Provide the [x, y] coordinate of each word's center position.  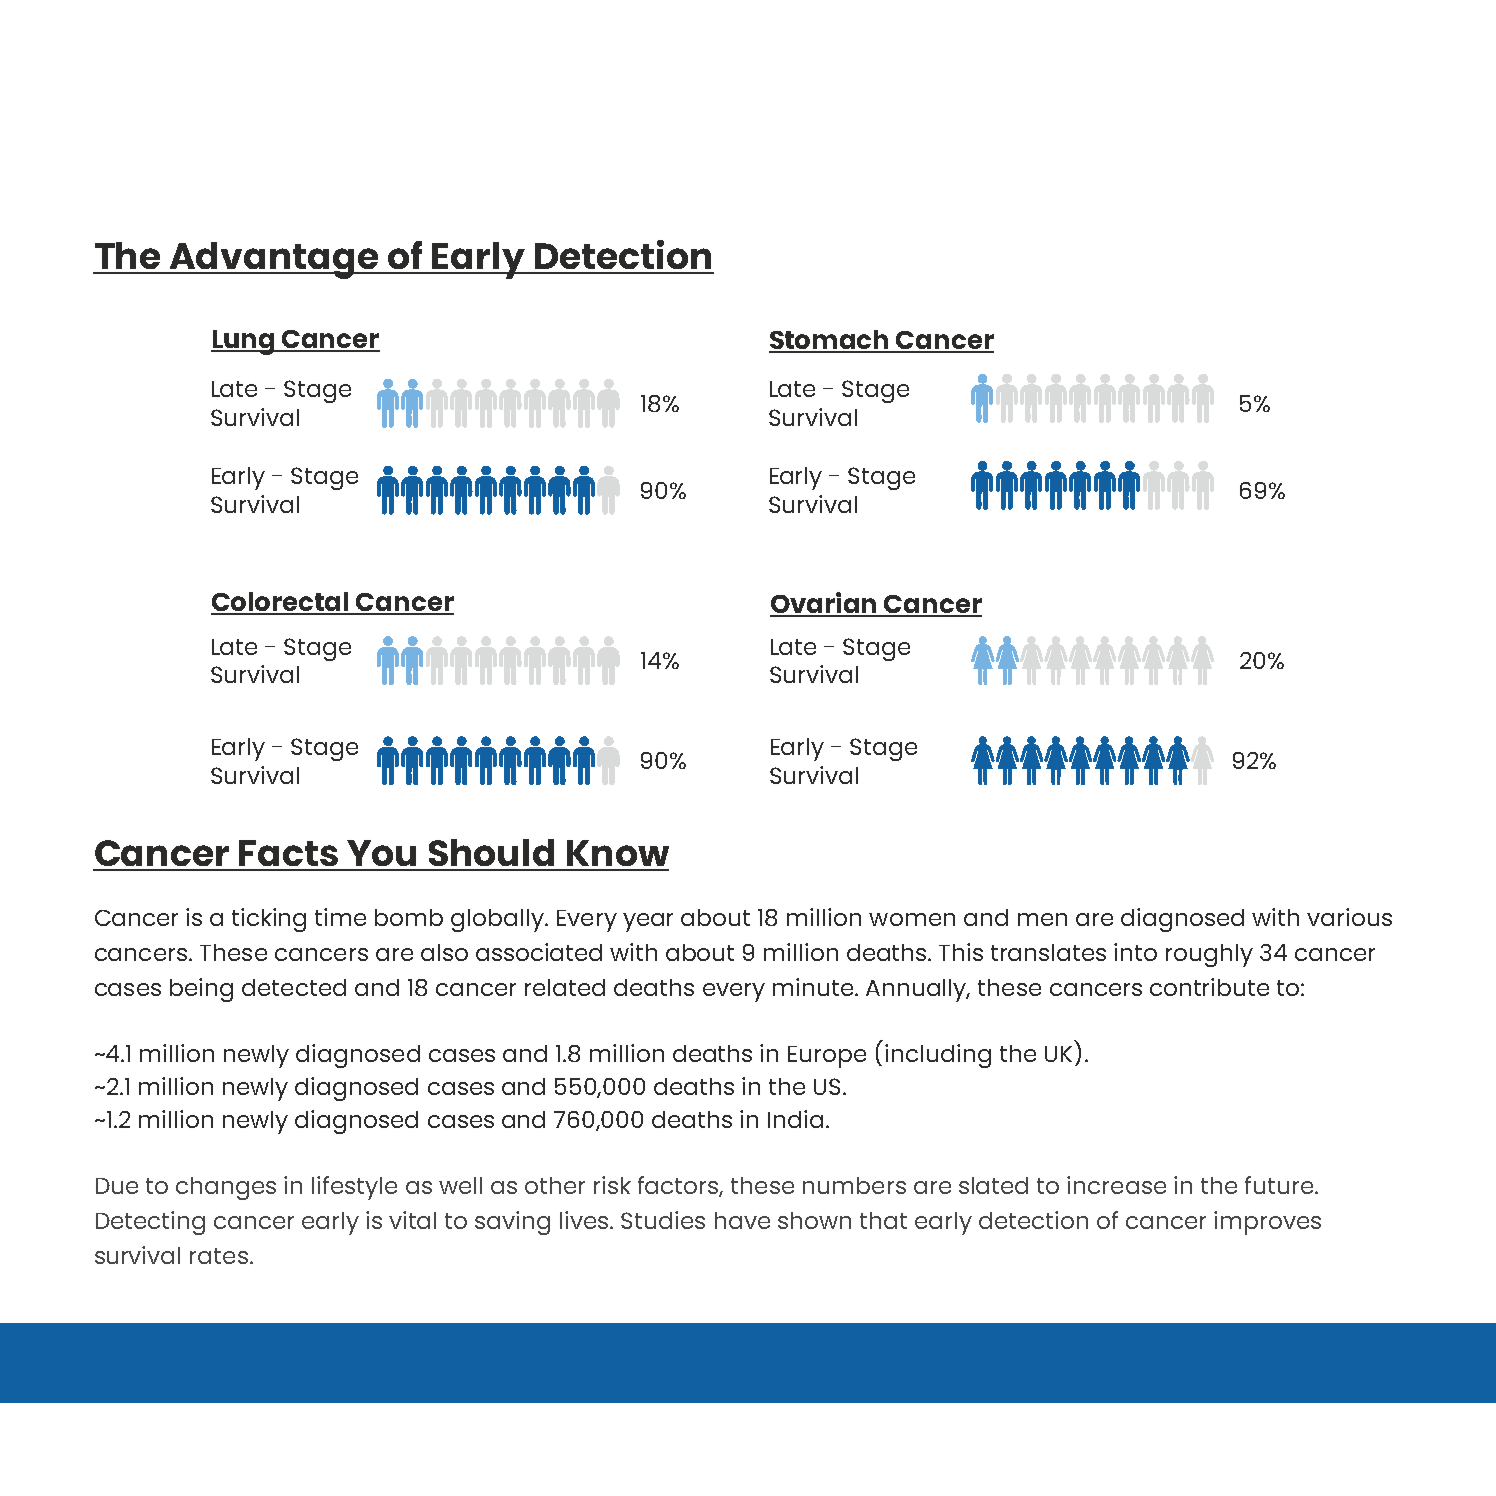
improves [1267, 1223]
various [1349, 917]
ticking [269, 920]
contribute [1209, 987]
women [912, 919]
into [1135, 952]
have [742, 1220]
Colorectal [281, 603]
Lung [244, 342]
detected [294, 987]
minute [814, 987]
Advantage [274, 260]
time [340, 917]
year [648, 922]
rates [219, 1256]
